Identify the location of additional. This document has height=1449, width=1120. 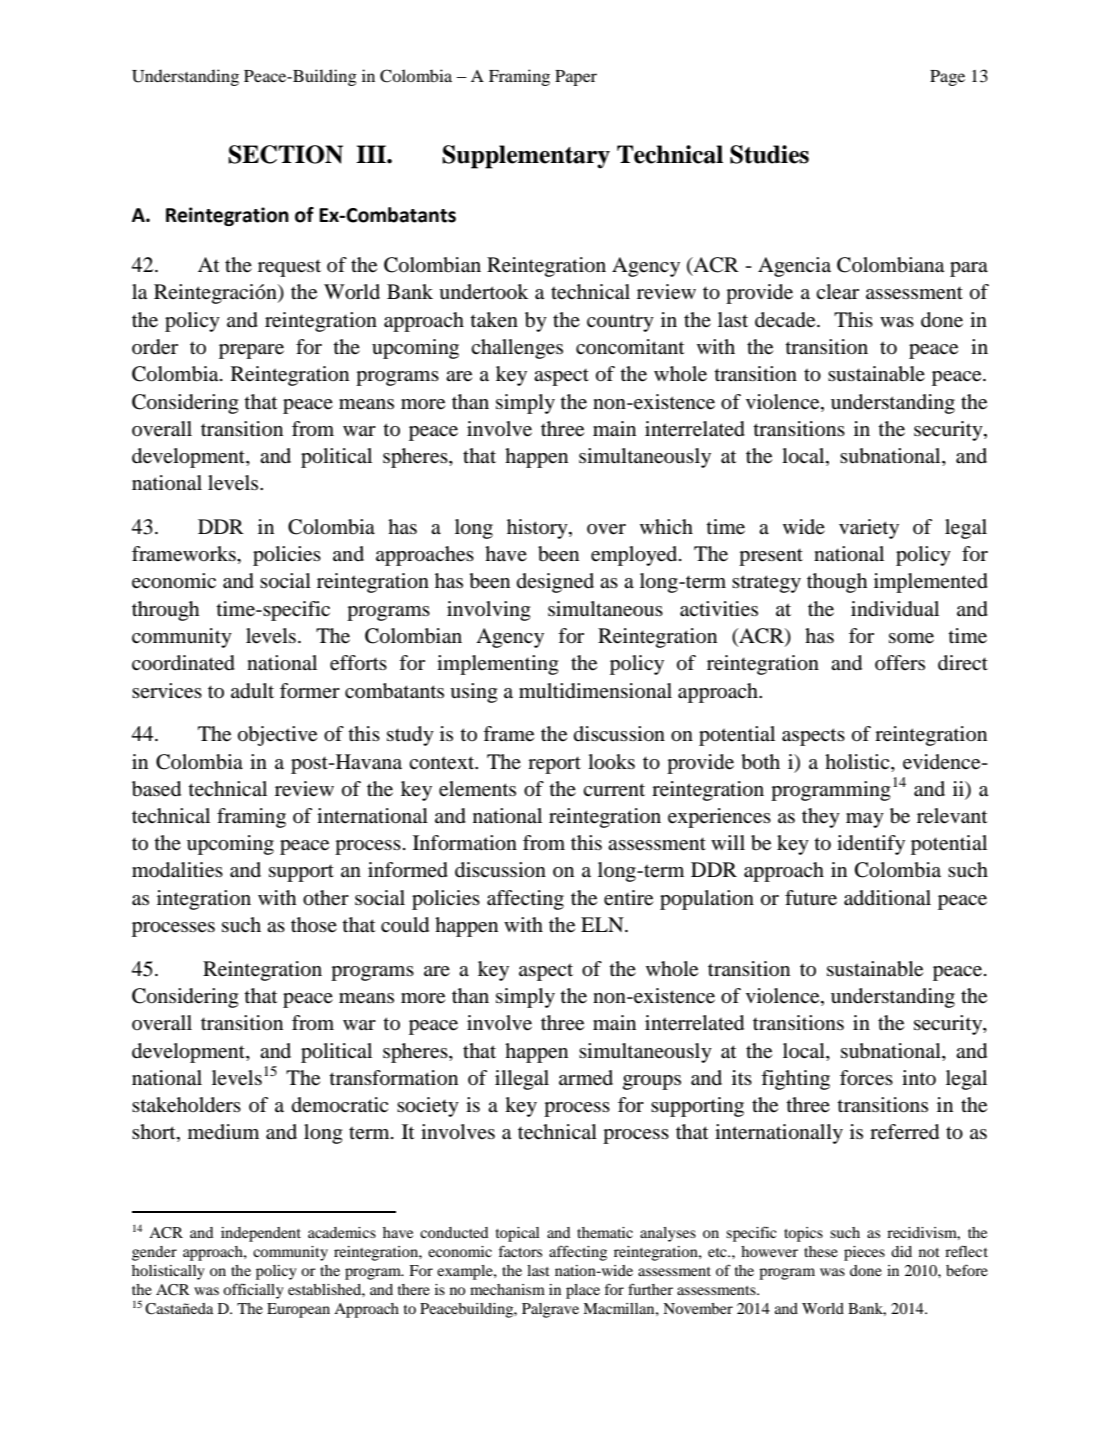
(887, 898).
